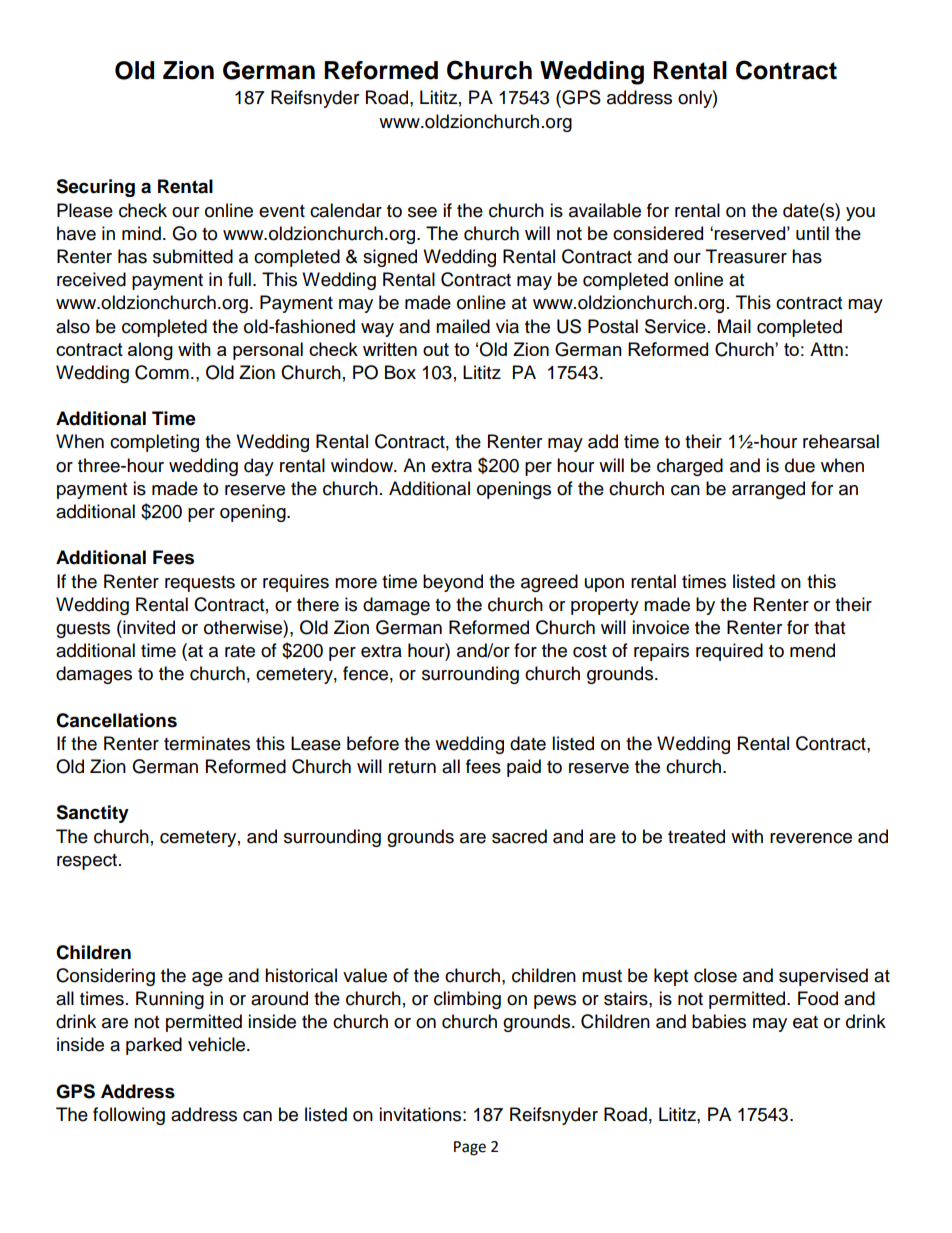 Image resolution: width=952 pixels, height=1233 pixels. What do you see at coordinates (129, 1116) in the screenshot?
I see `following` at bounding box center [129, 1116].
